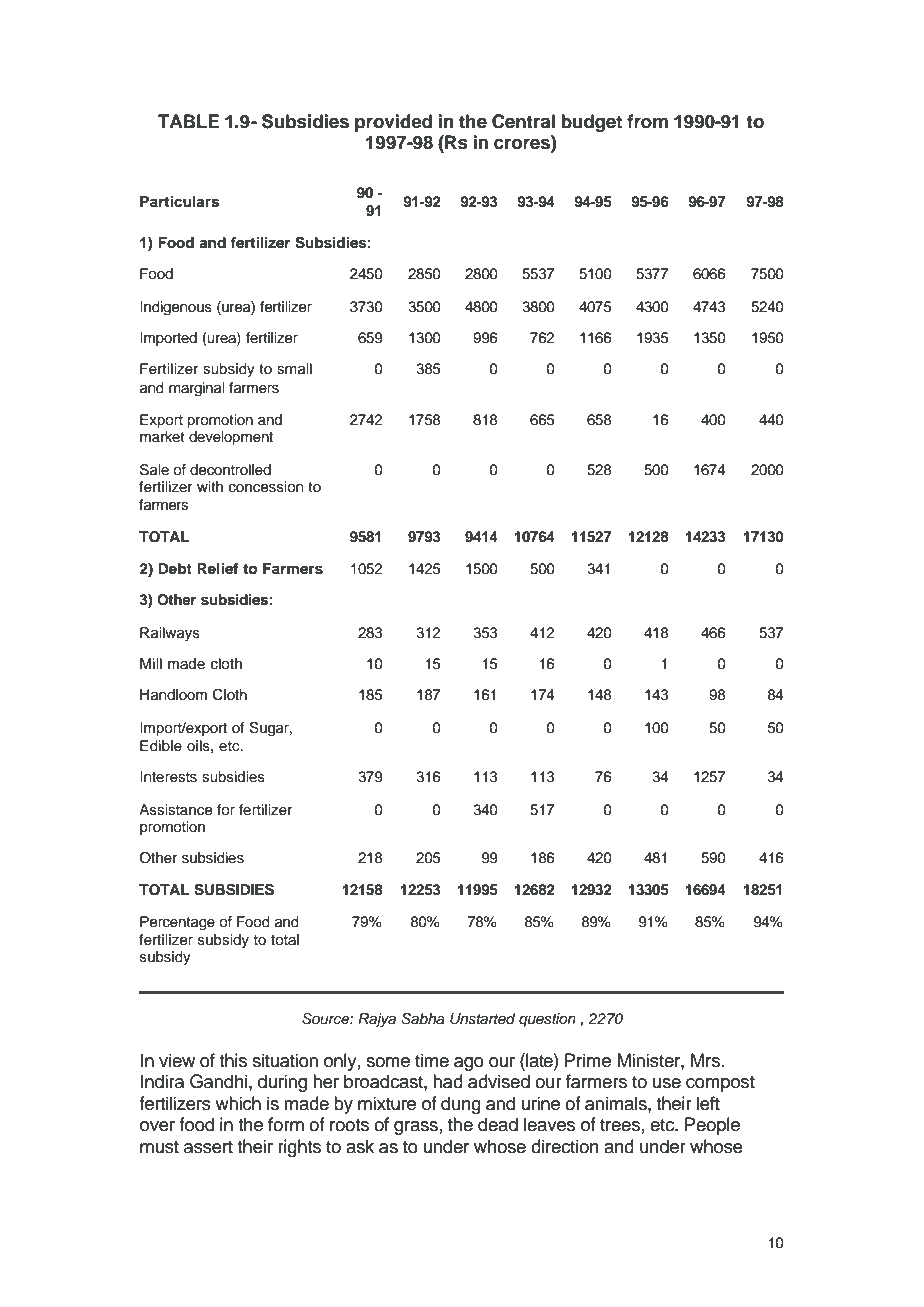  I want to click on question, so click(547, 1020).
